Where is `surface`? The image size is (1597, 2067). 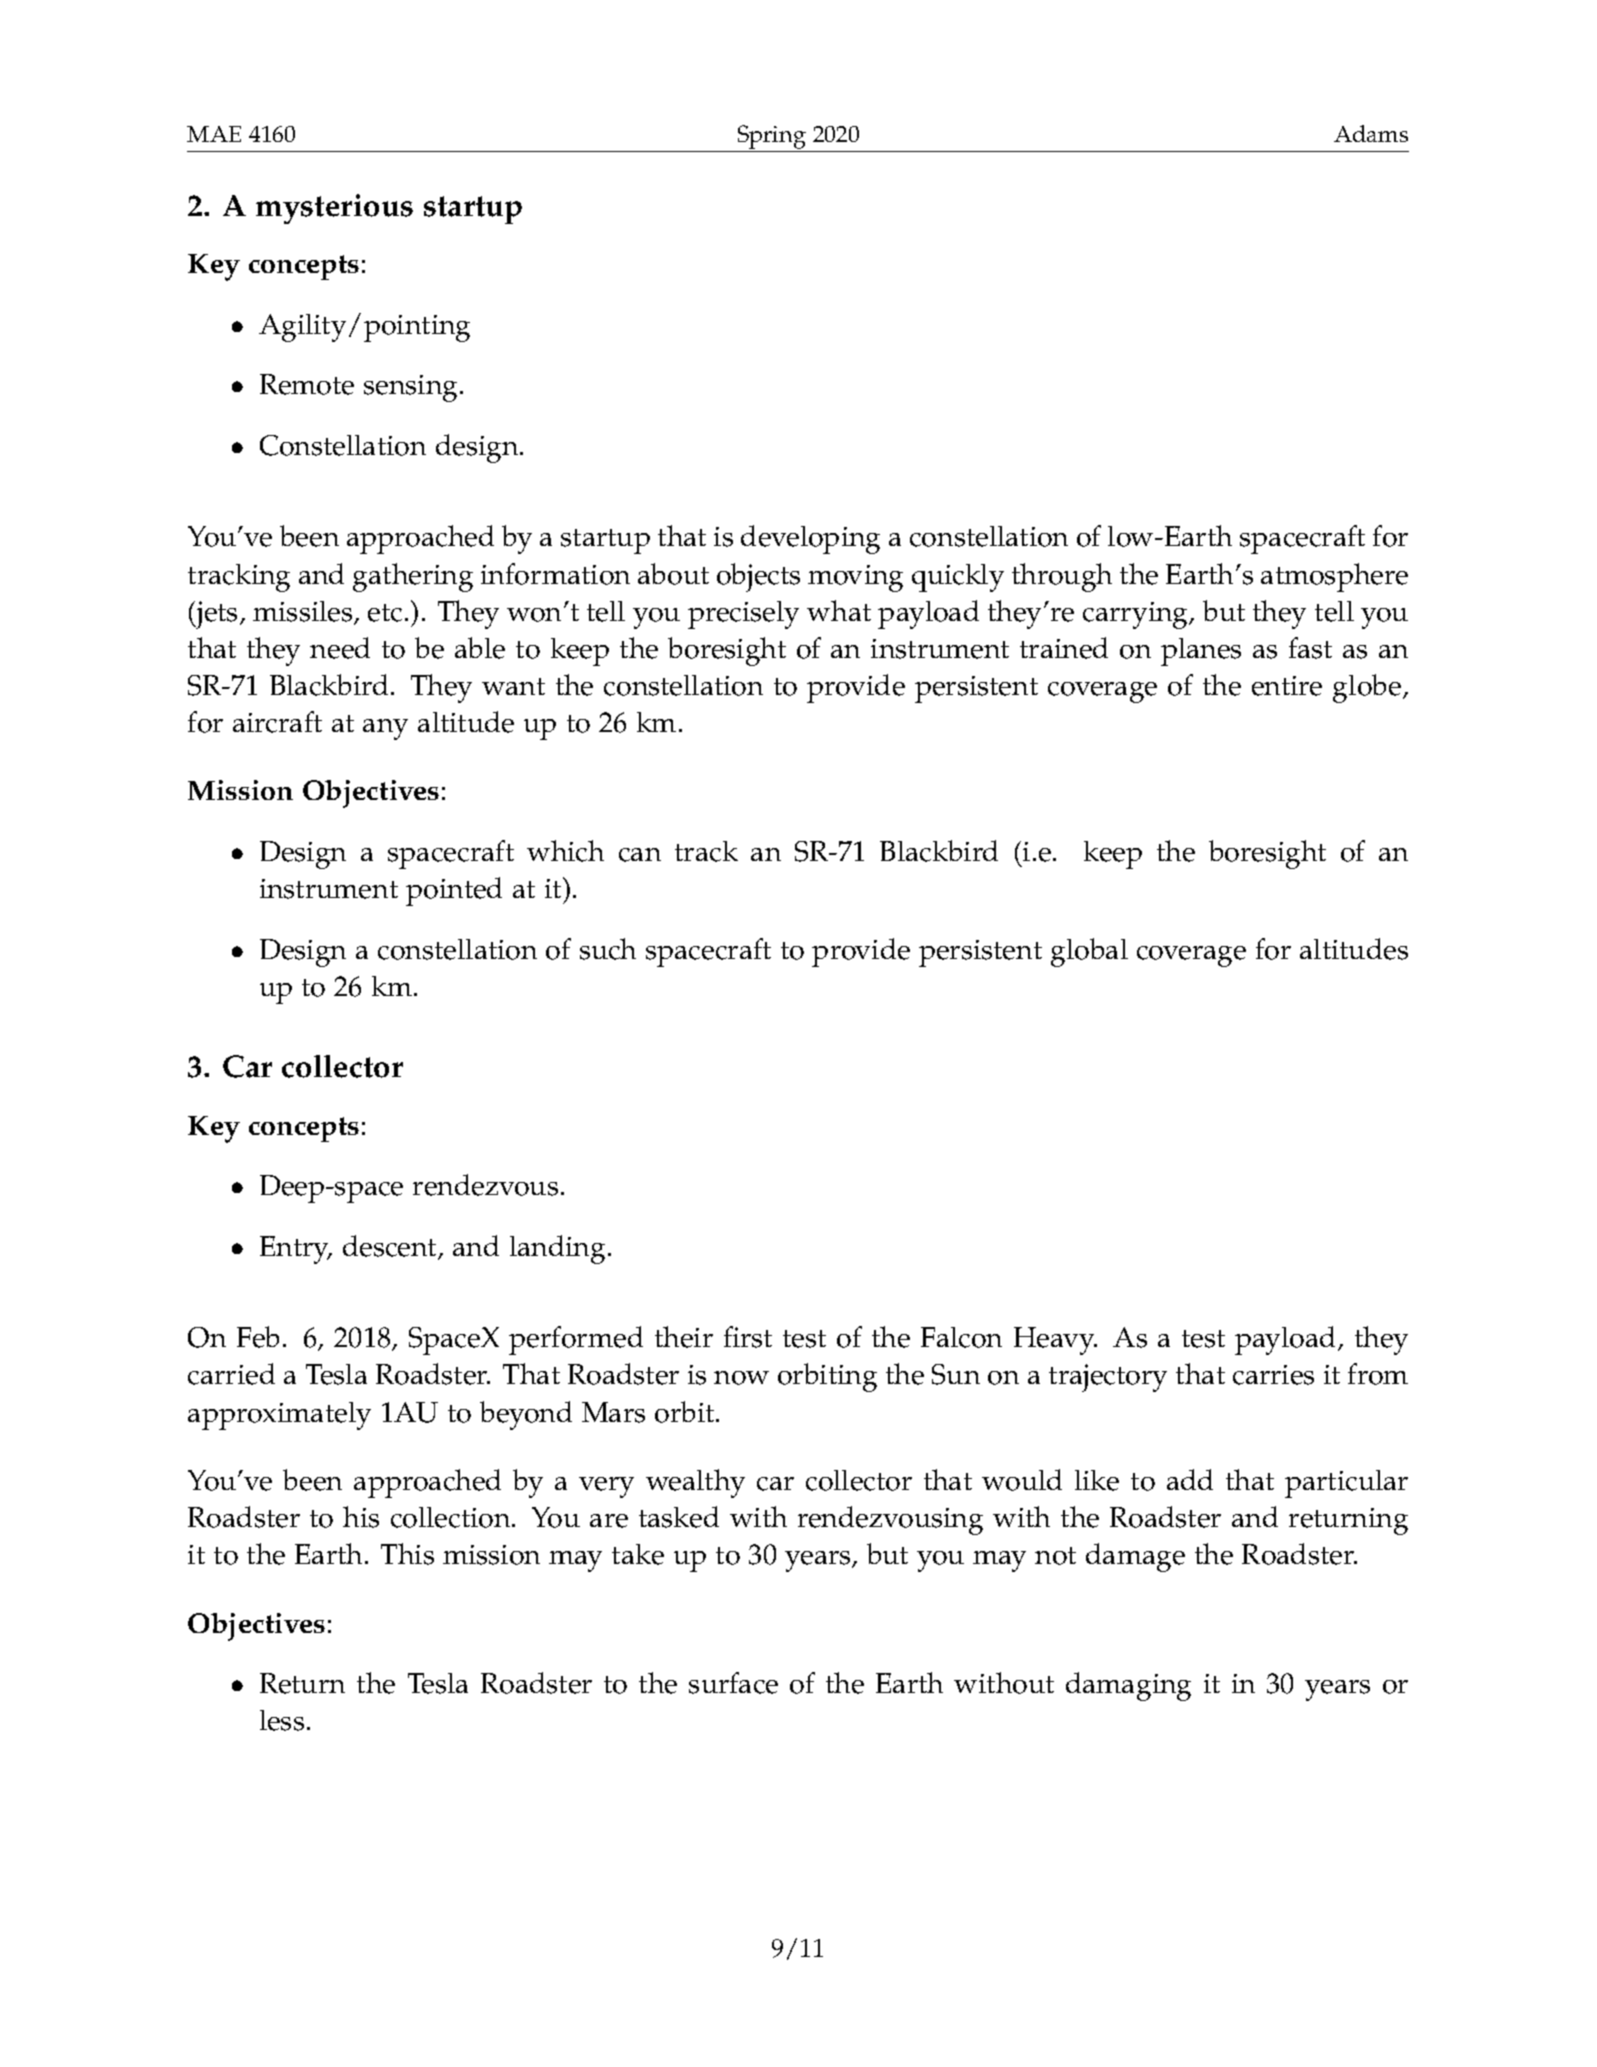
surface is located at coordinates (733, 1683).
